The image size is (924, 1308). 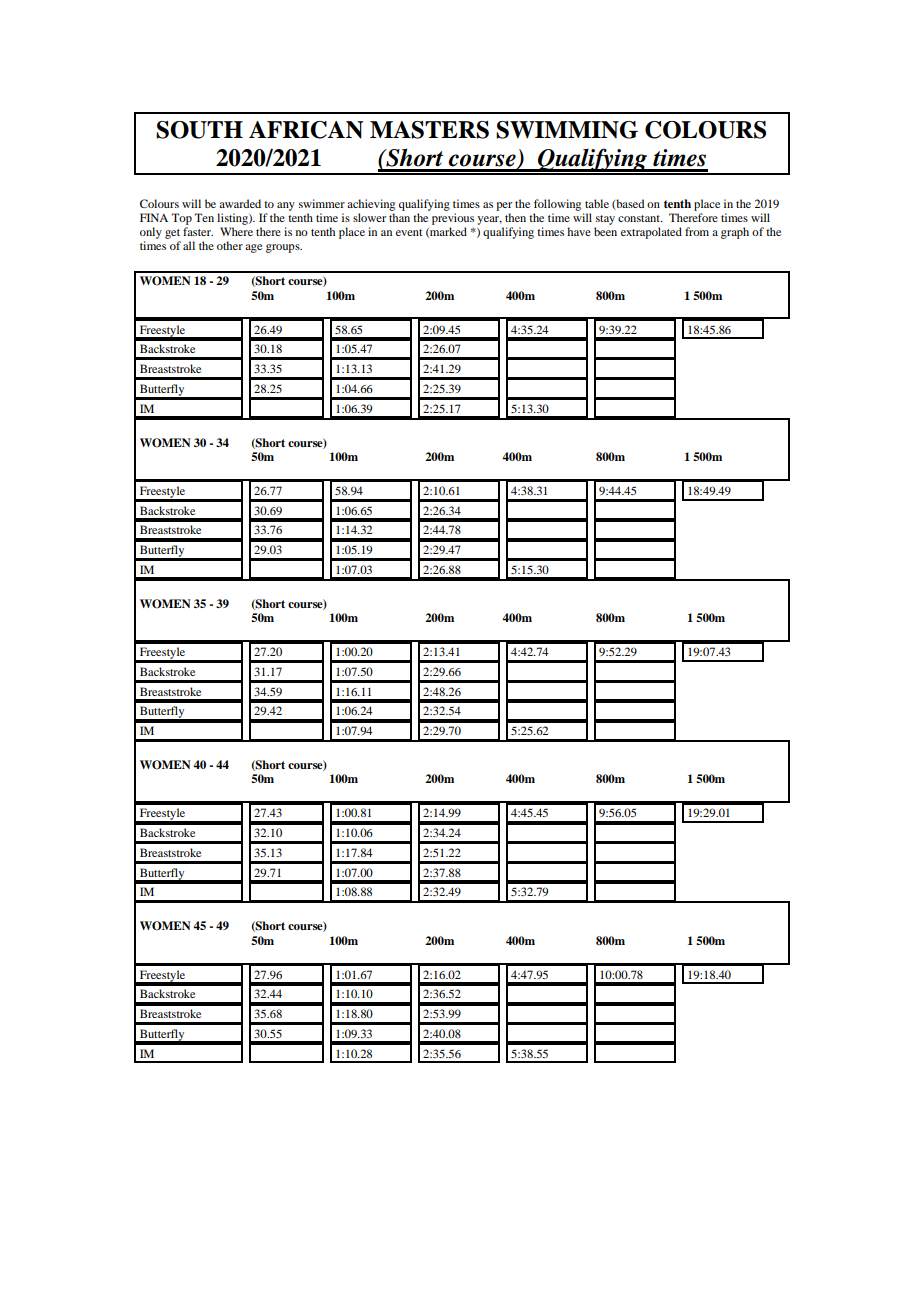 I want to click on achieving, so click(x=371, y=205).
